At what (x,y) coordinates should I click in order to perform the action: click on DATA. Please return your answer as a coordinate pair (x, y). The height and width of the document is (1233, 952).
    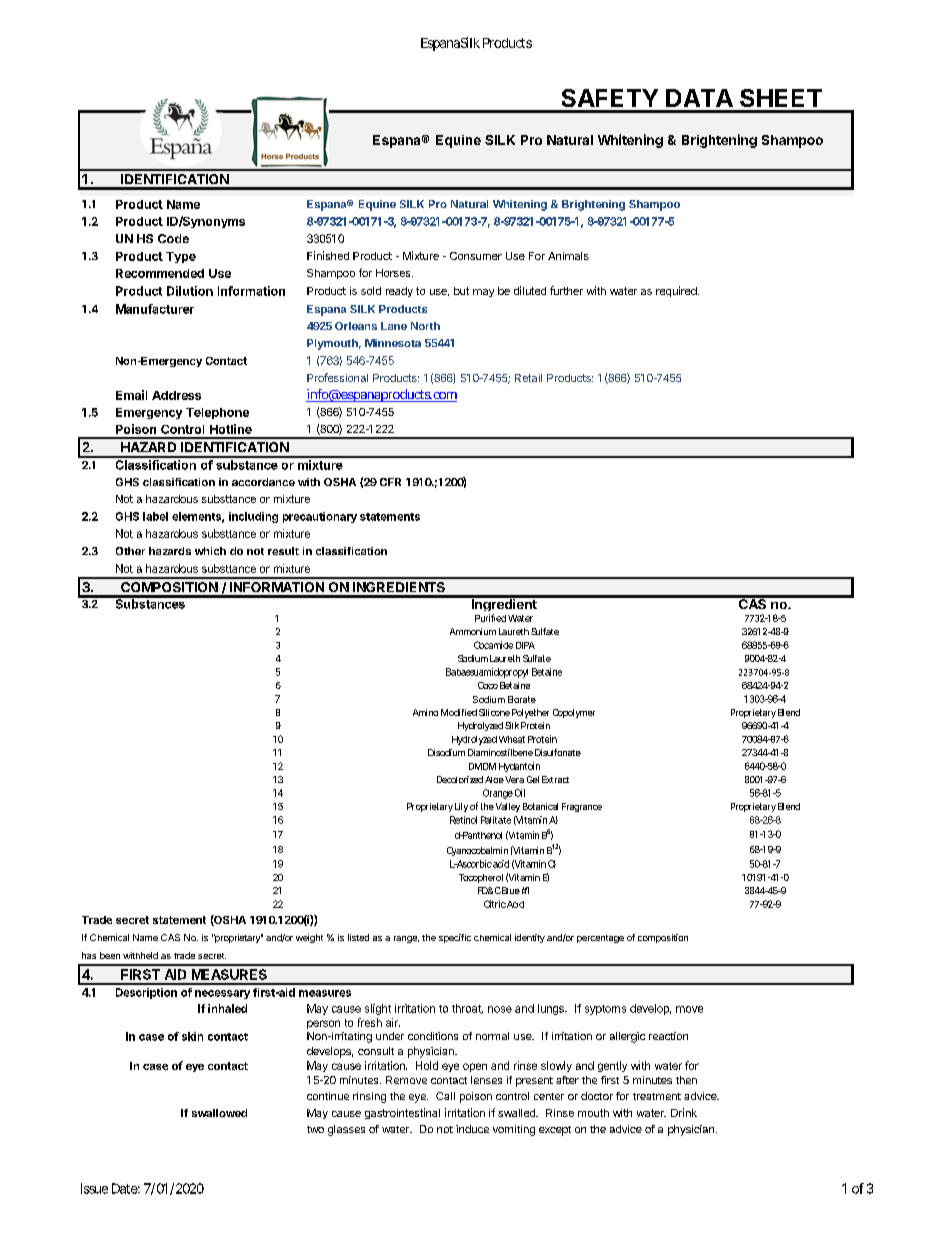
    Looking at the image, I should click on (699, 98).
